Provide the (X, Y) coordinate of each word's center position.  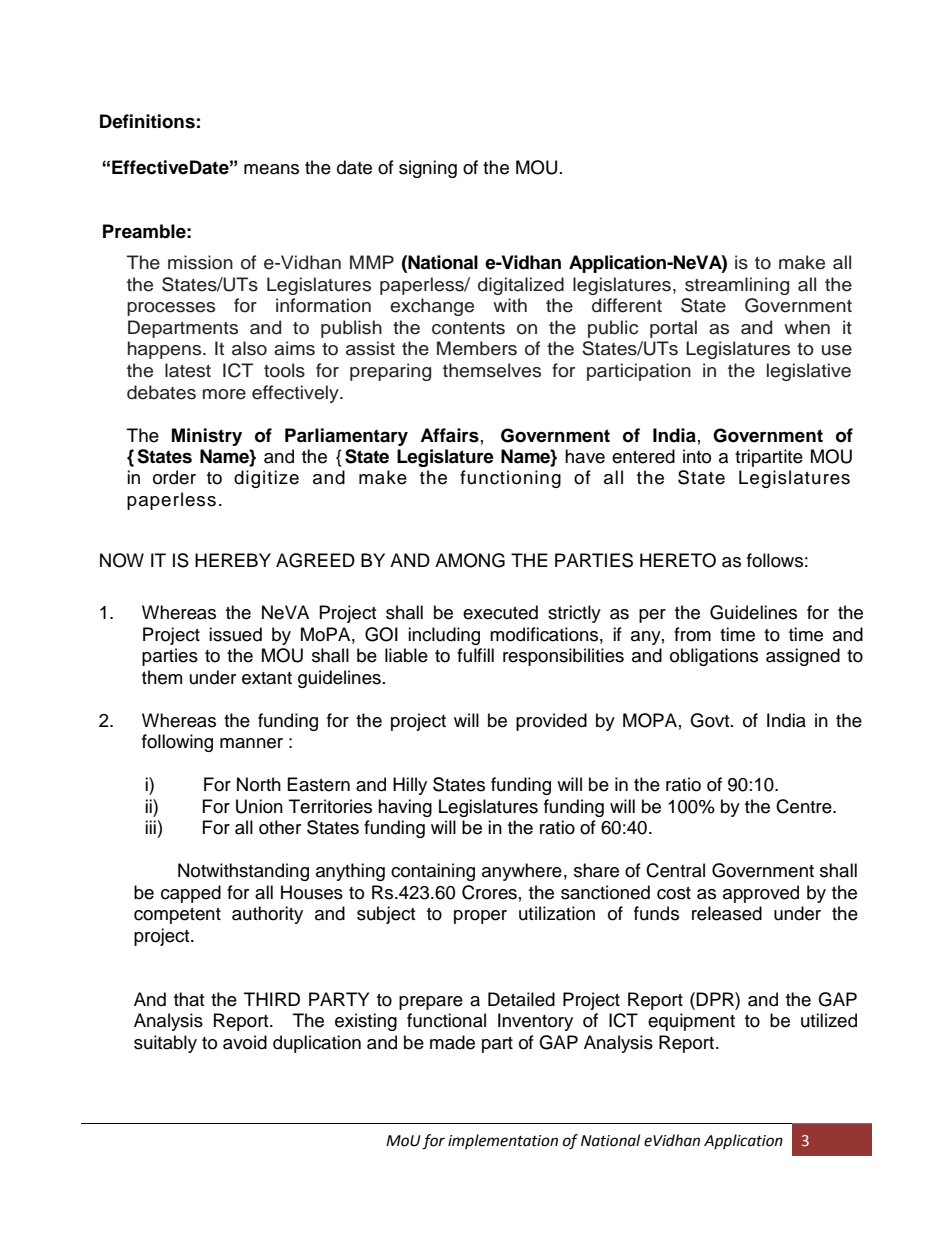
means (271, 169)
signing (428, 169)
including (444, 636)
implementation (503, 1141)
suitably (165, 1044)
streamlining (737, 286)
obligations (714, 657)
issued (235, 634)
